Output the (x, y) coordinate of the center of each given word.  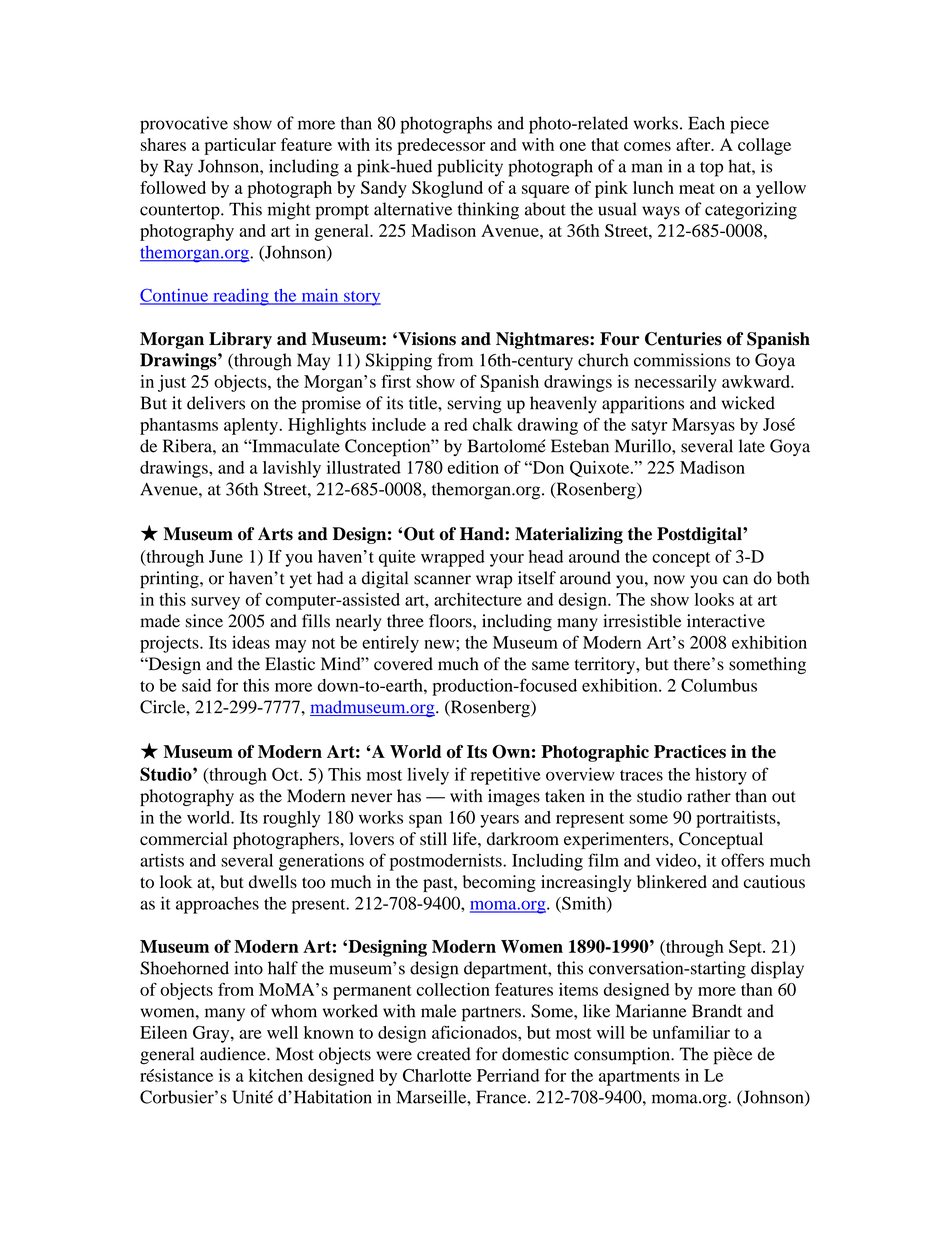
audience (234, 1054)
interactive (726, 621)
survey (215, 603)
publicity (470, 168)
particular (240, 146)
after (694, 144)
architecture (478, 599)
